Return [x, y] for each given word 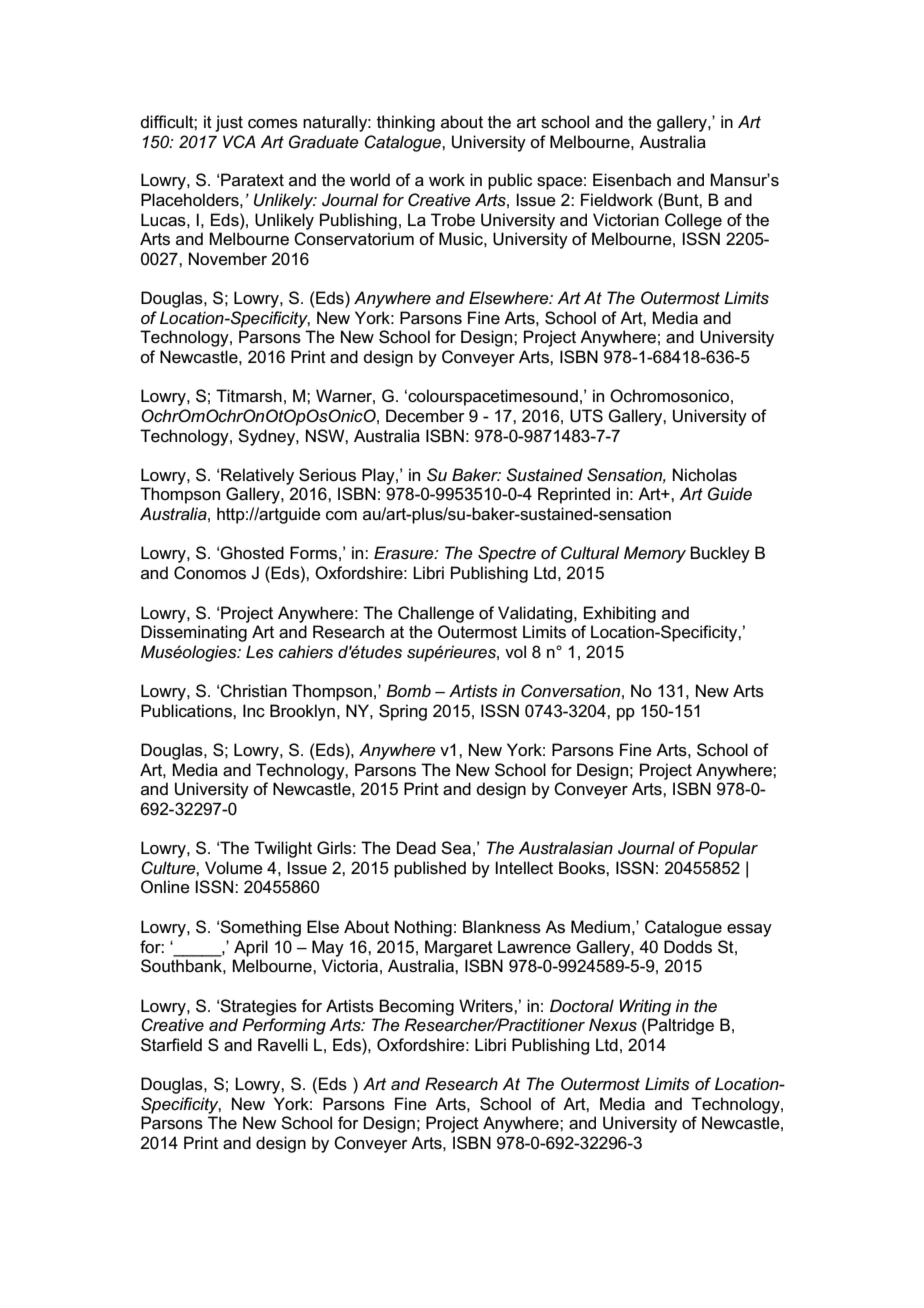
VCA [239, 142]
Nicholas [705, 475]
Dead [416, 847]
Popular [728, 849]
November [228, 259]
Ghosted [252, 553]
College [693, 221]
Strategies [258, 1007]
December [425, 416]
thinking [406, 123]
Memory [655, 554]
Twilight [283, 849]
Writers [487, 1006]
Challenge [436, 614]
